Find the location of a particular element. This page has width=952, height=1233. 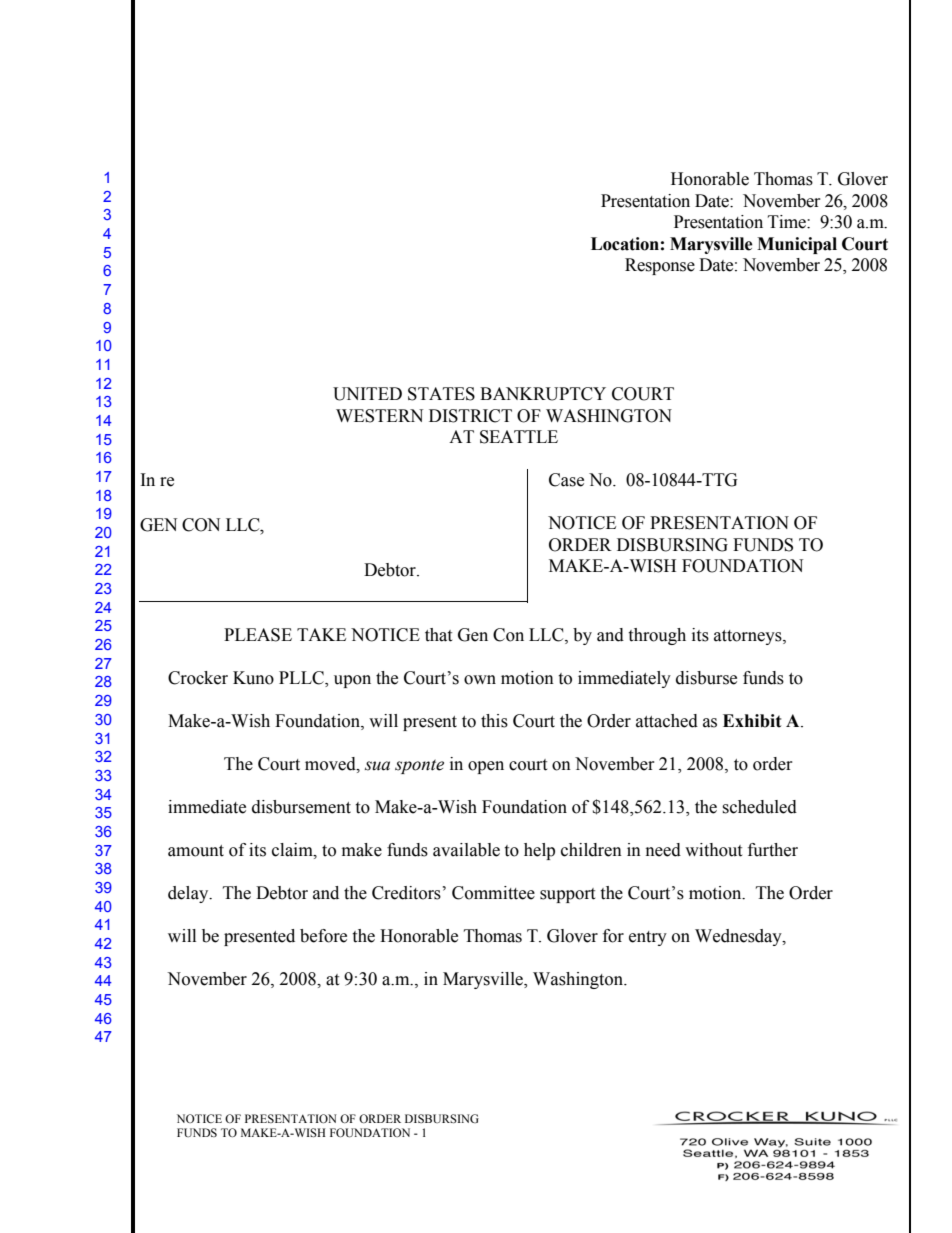

before is located at coordinates (323, 936).
